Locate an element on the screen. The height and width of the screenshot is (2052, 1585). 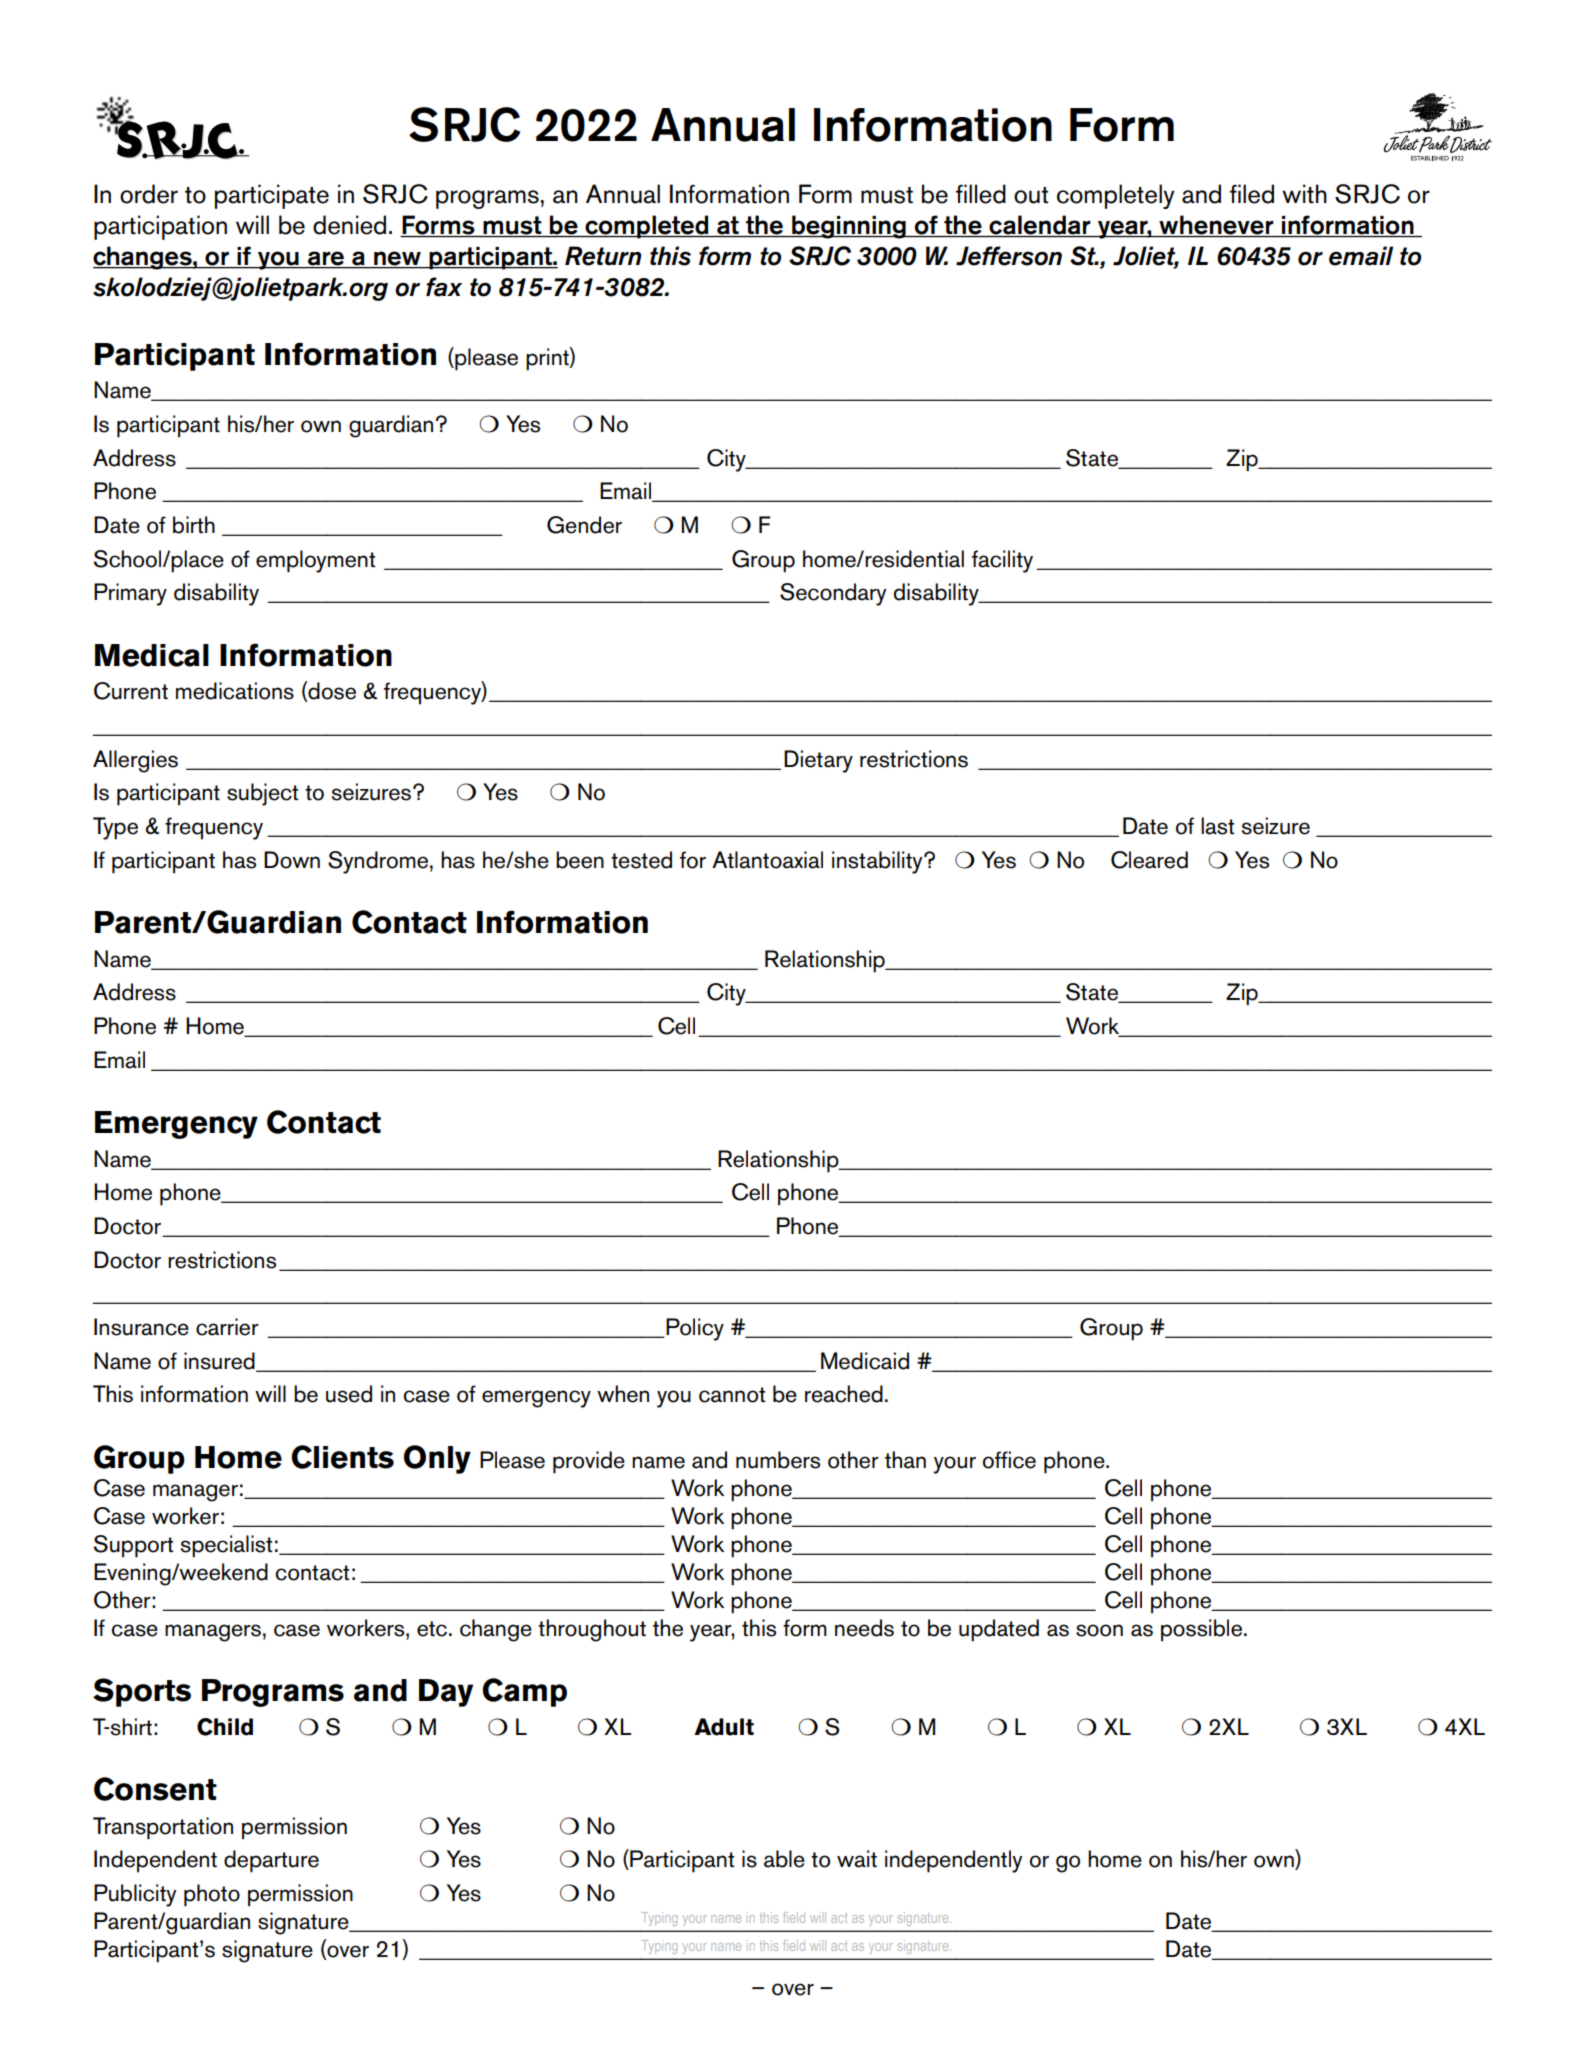
completely is located at coordinates (1116, 196).
